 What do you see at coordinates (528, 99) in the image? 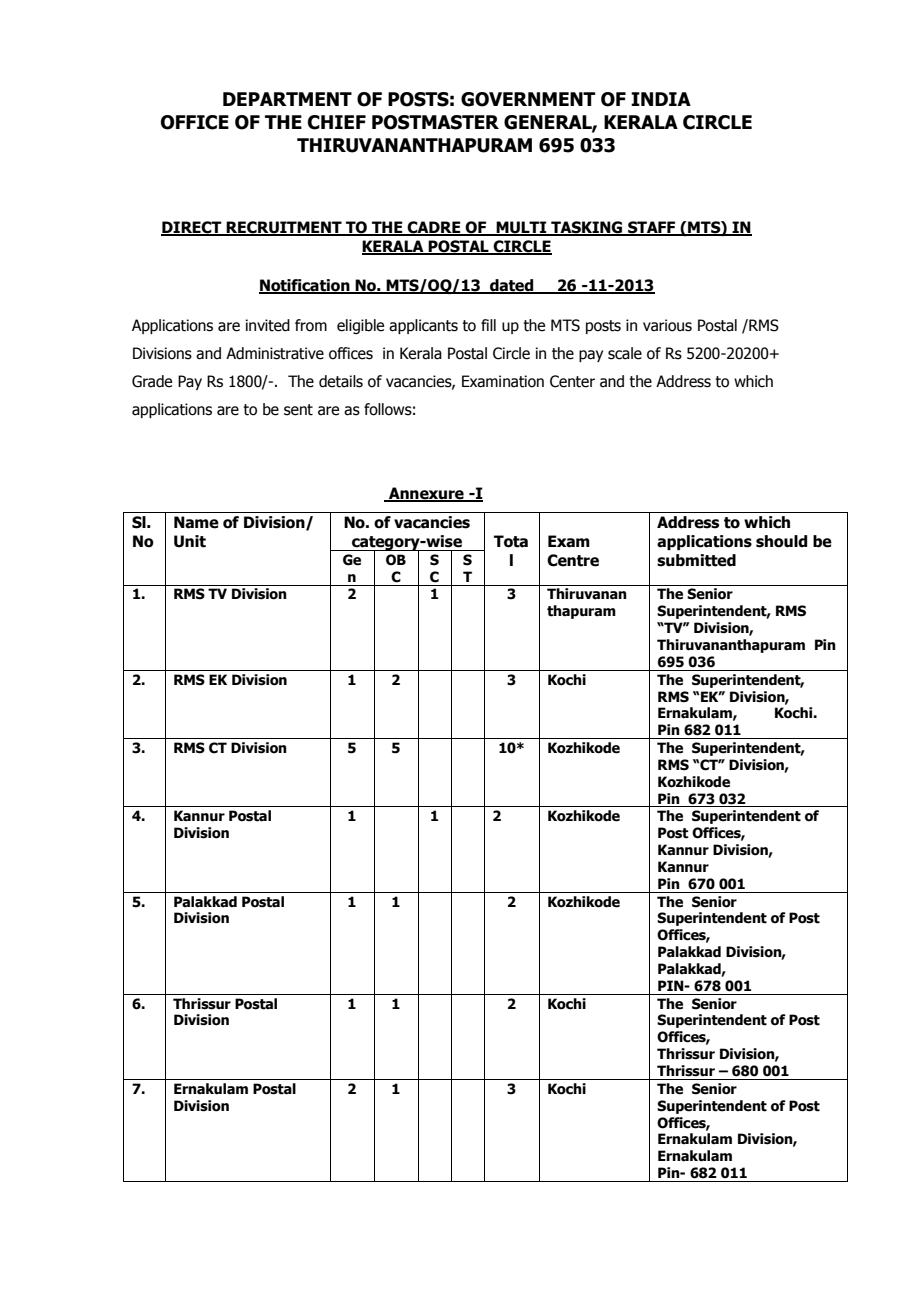
I see `GOVERNMENT` at bounding box center [528, 99].
